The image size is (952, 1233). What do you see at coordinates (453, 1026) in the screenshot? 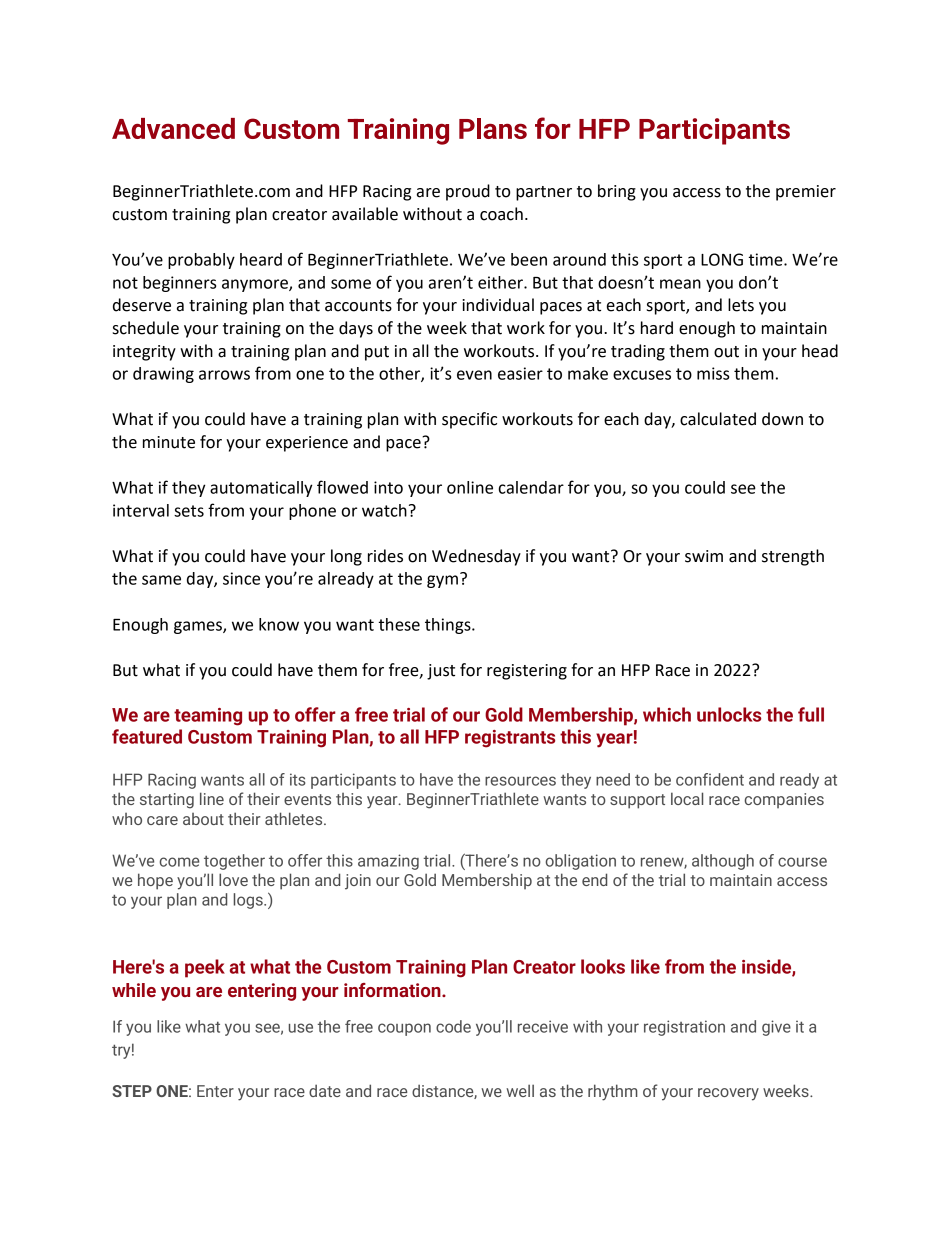
I see `code` at bounding box center [453, 1026].
